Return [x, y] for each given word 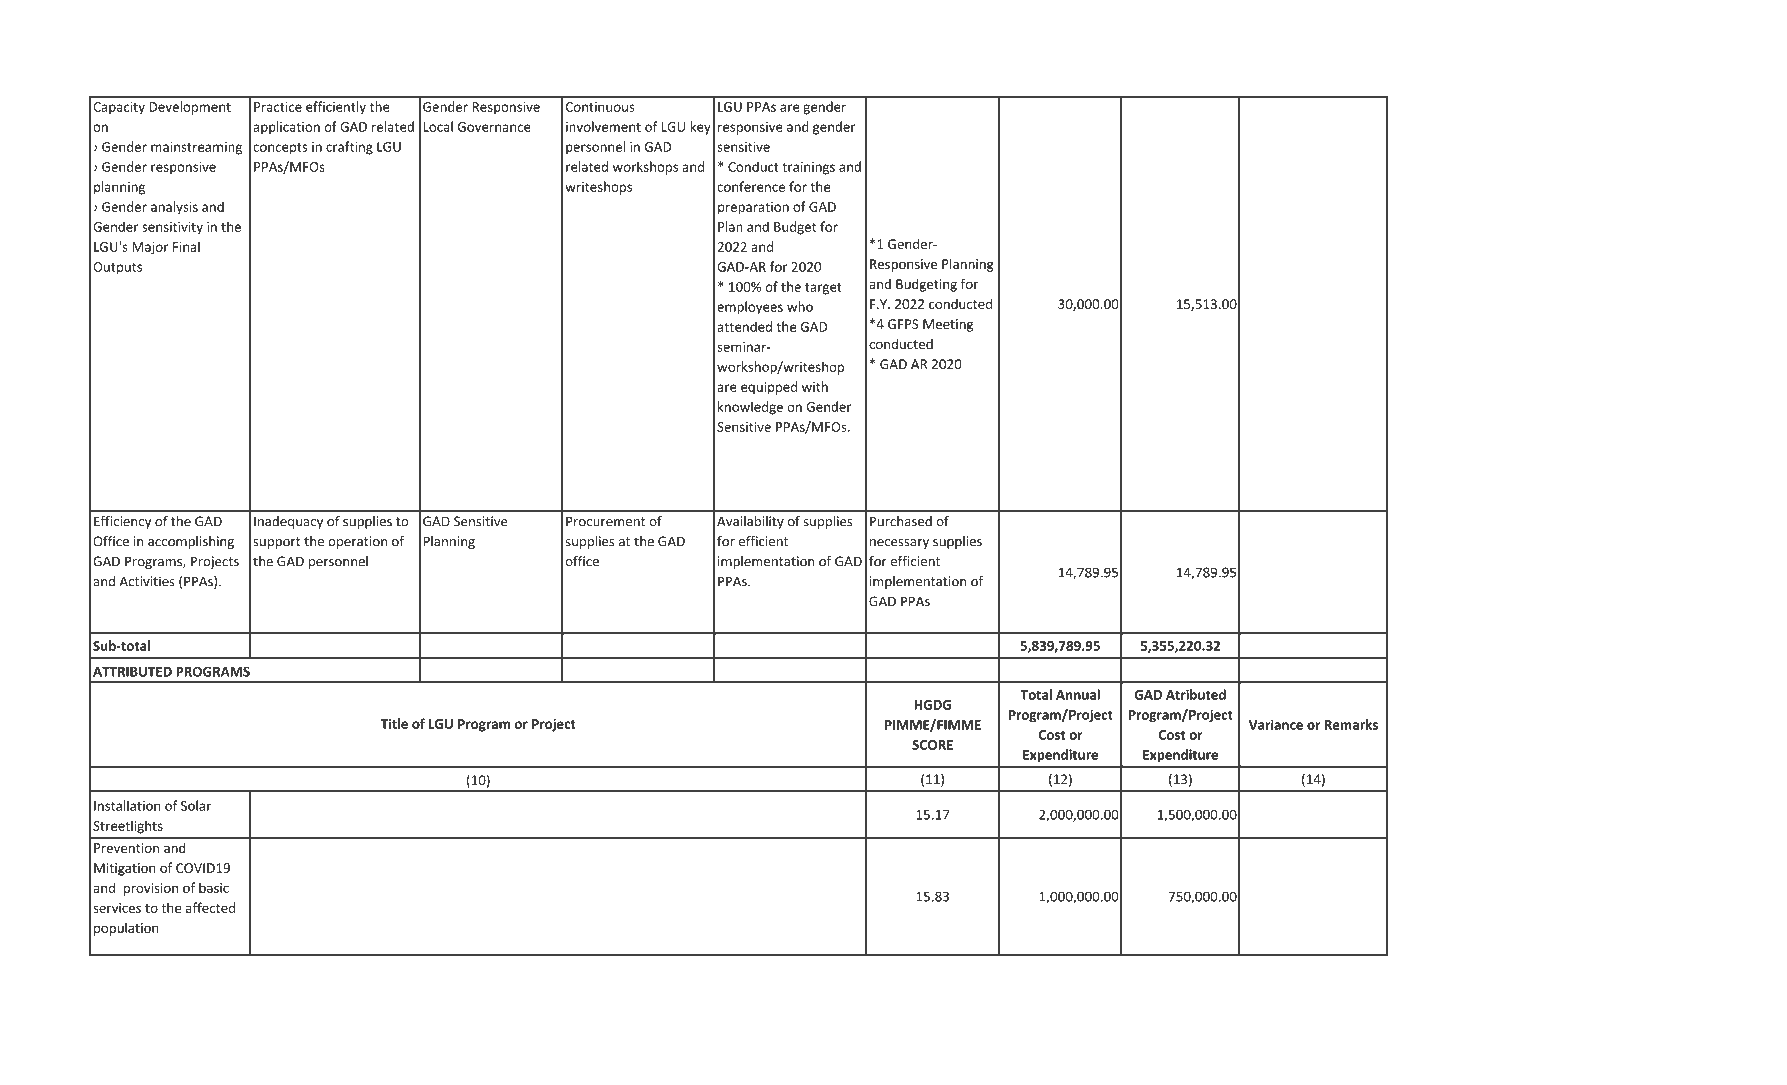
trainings [808, 168]
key [701, 128]
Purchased [901, 521]
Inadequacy [288, 522]
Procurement [605, 521]
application [286, 128]
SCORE [932, 745]
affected [210, 907]
